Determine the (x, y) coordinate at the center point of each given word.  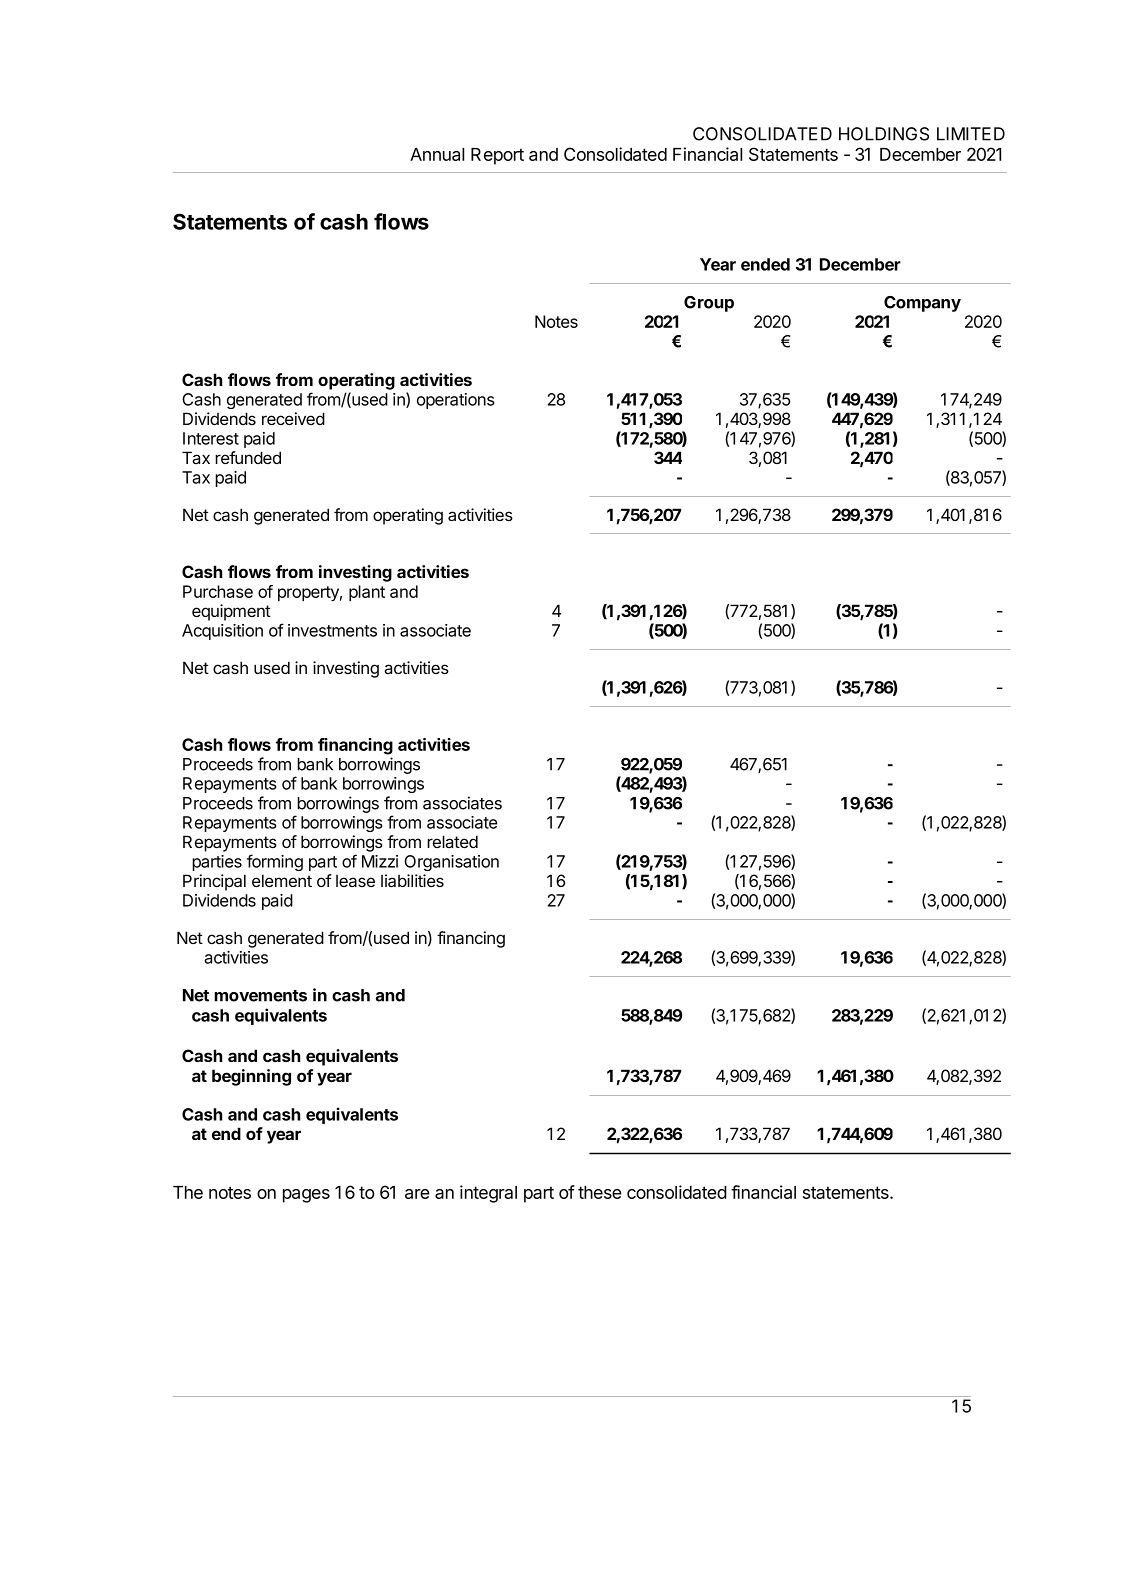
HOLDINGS (884, 134)
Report (497, 156)
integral (488, 1194)
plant (367, 593)
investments (332, 630)
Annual (437, 154)
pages (306, 1196)
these (600, 1192)
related (452, 841)
